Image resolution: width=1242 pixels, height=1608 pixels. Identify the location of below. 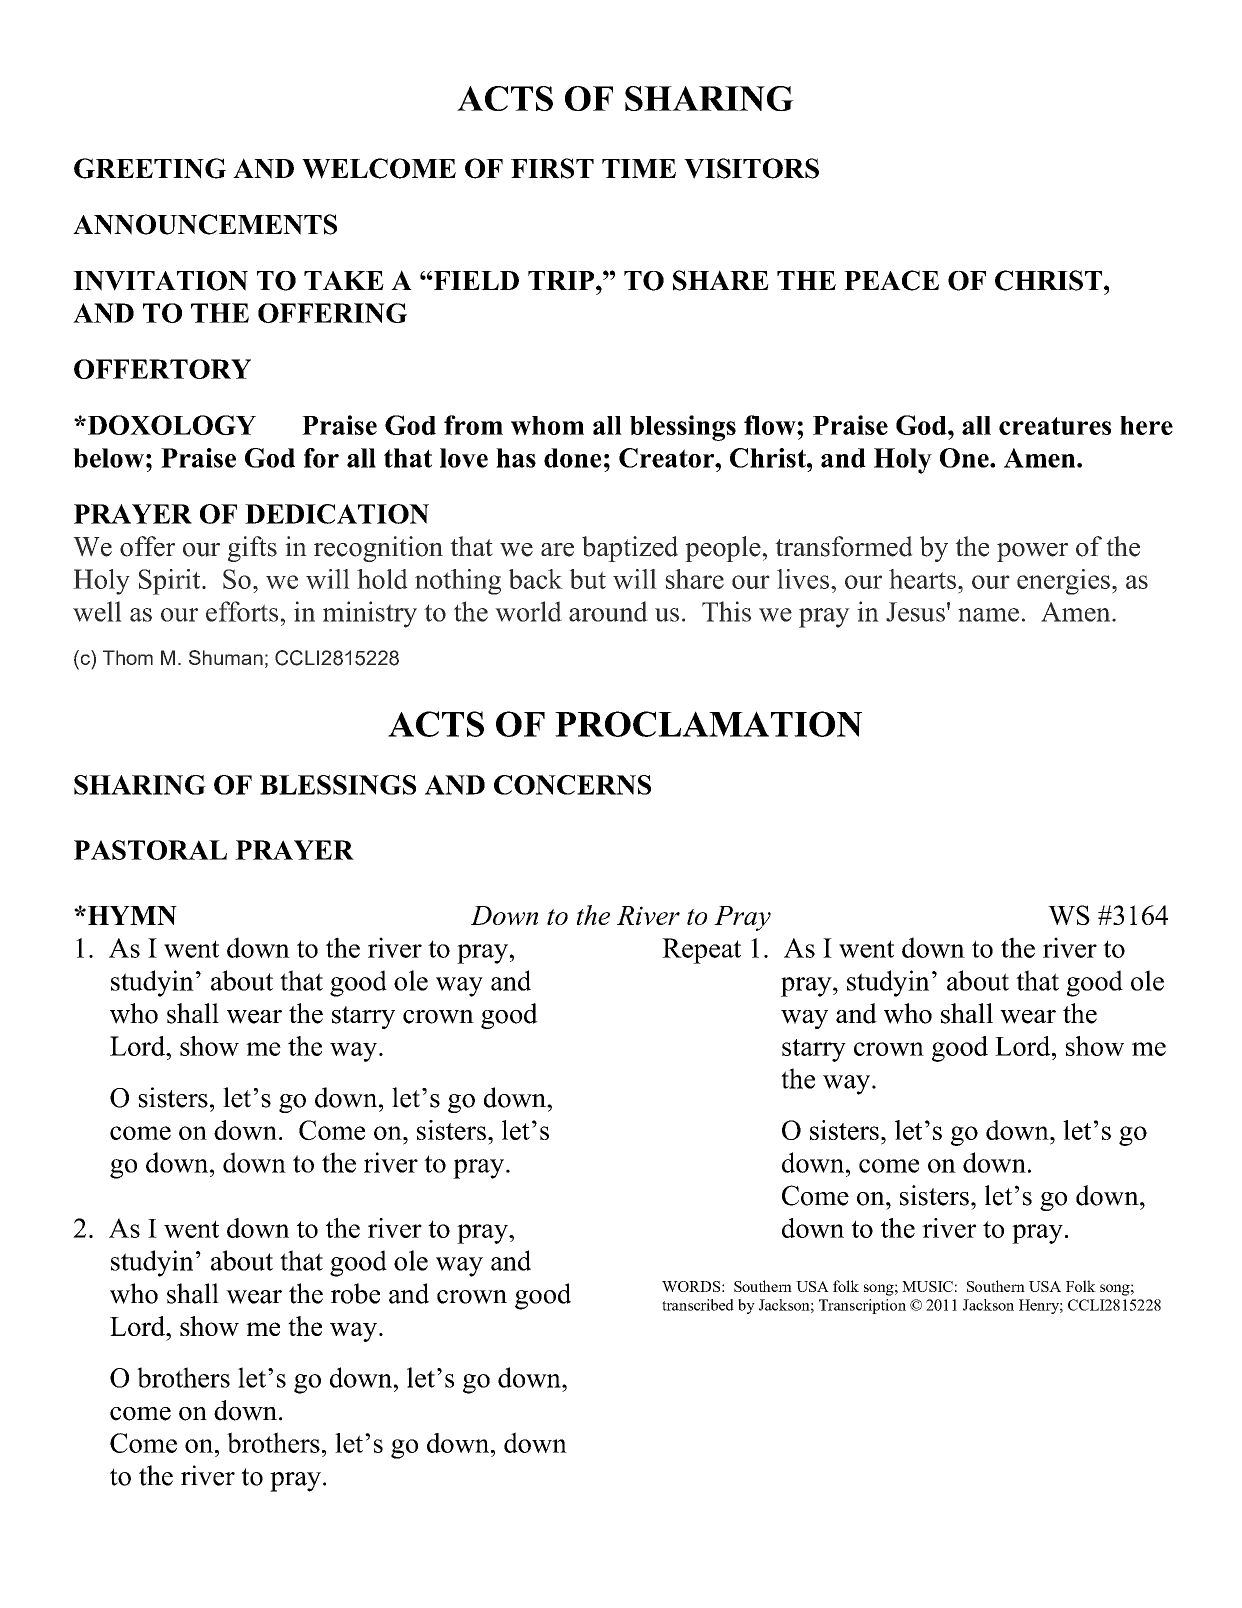
(108, 458).
